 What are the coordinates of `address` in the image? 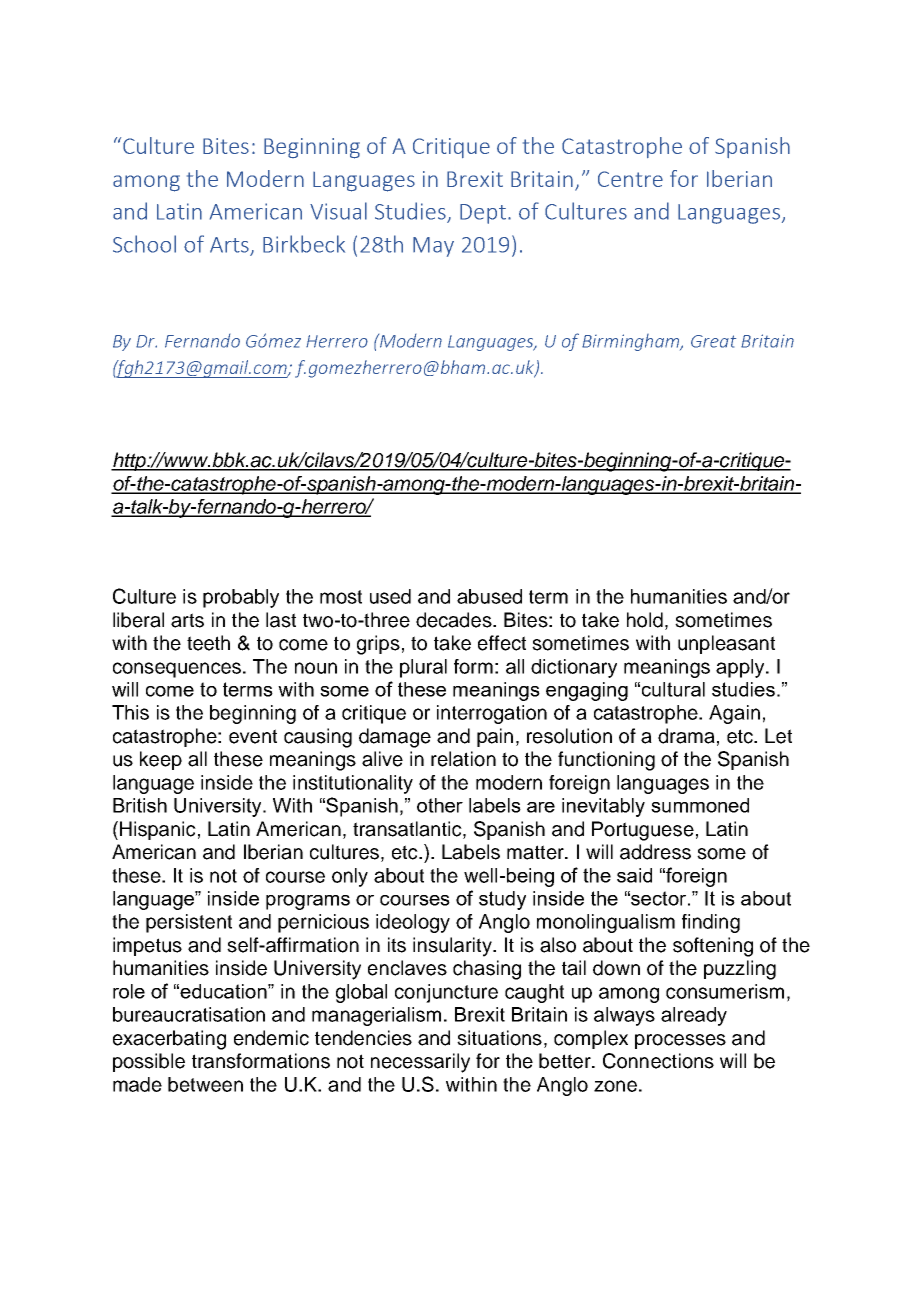 It's located at (655, 852).
